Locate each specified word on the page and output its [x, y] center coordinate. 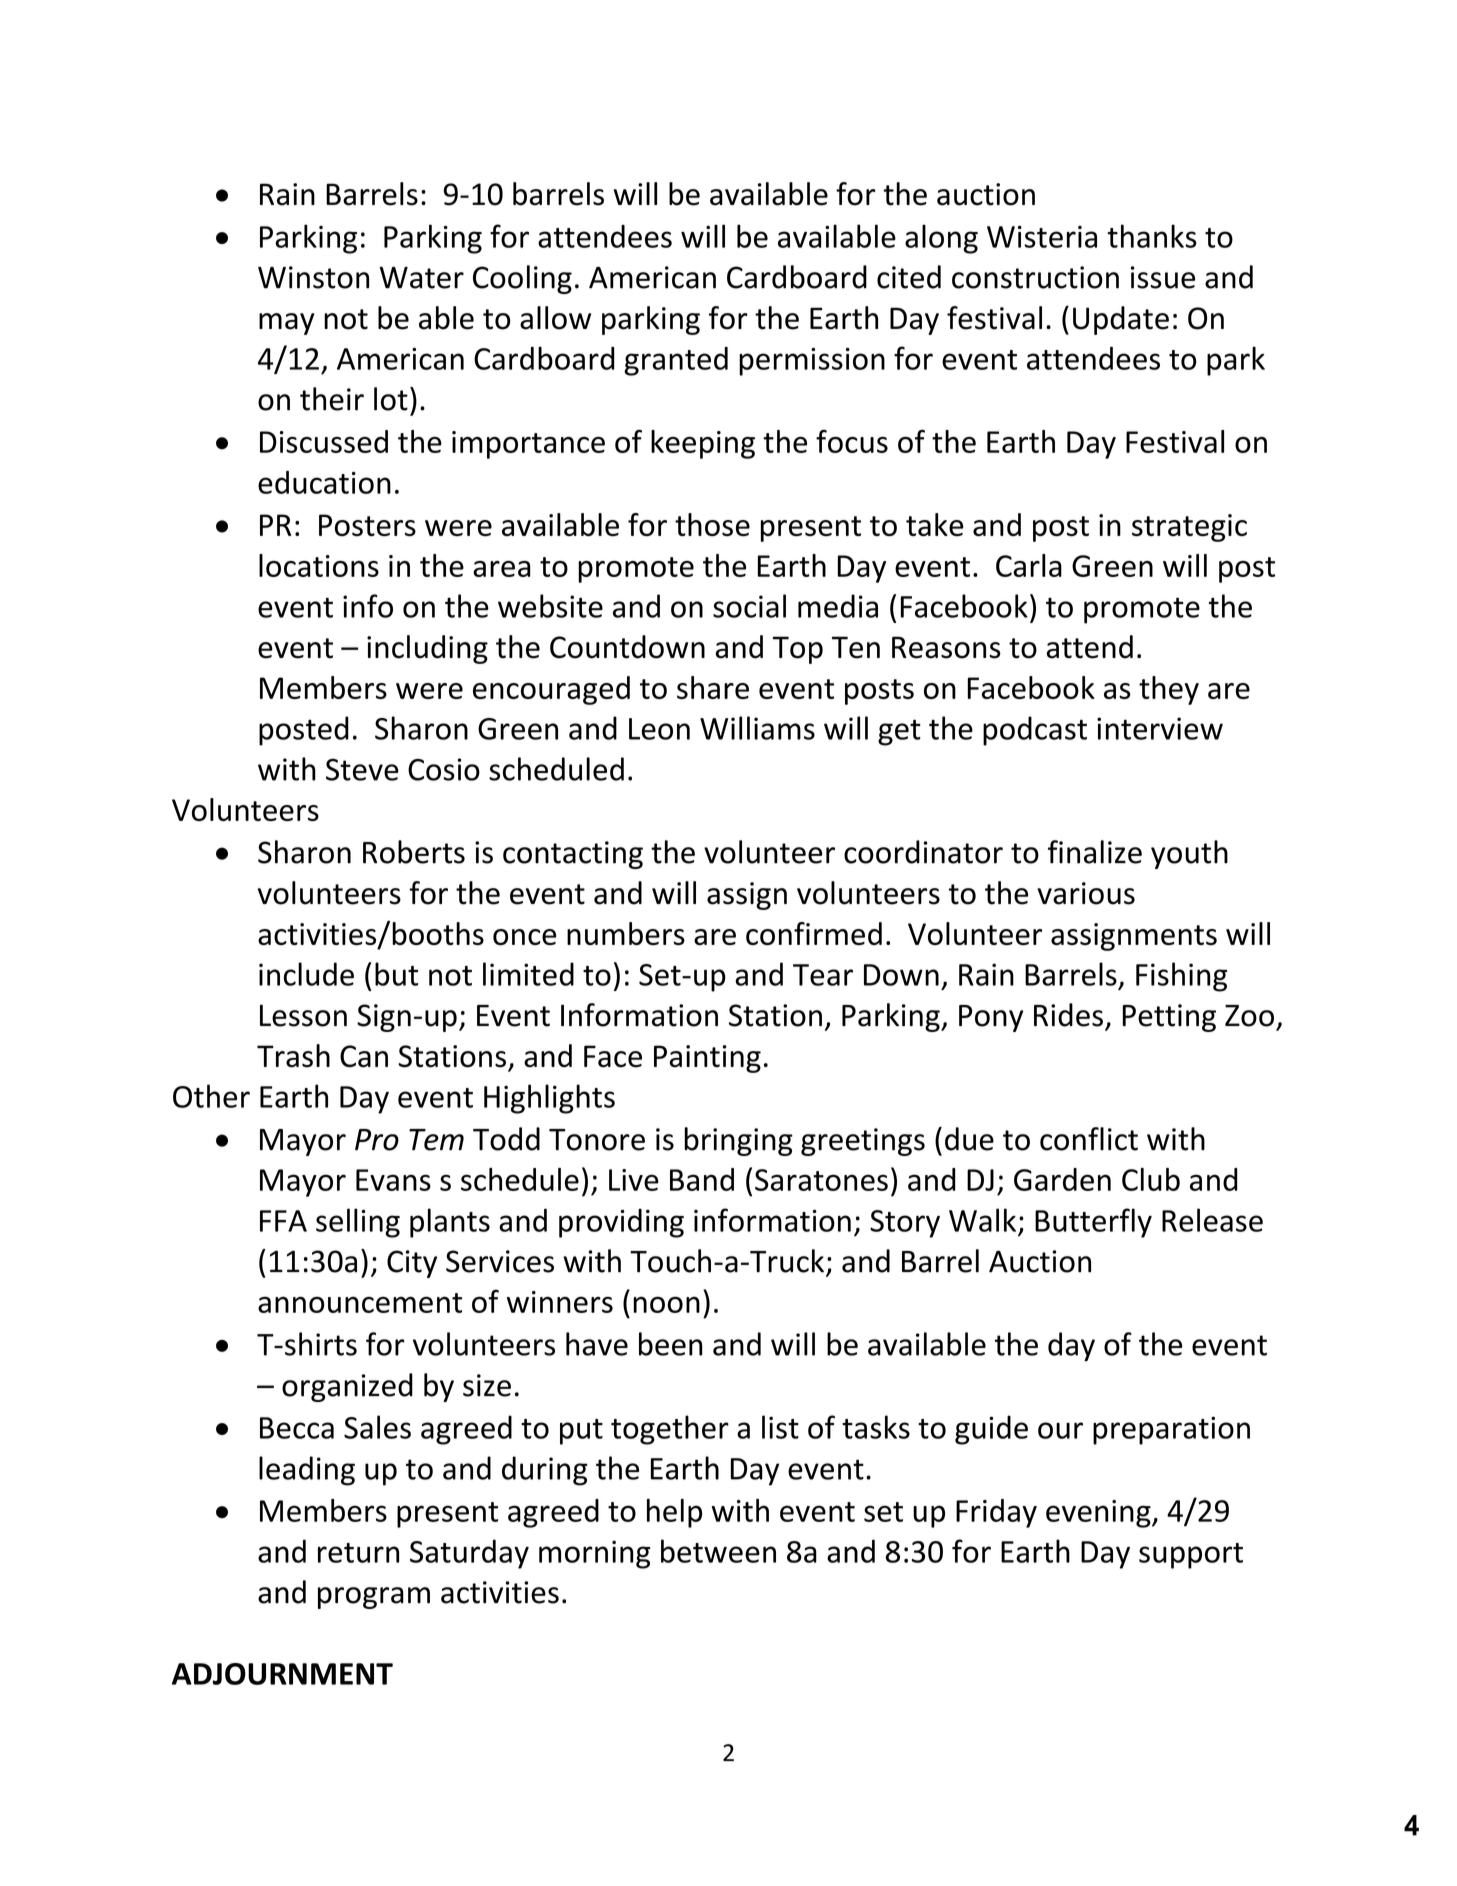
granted [676, 361]
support [1191, 1556]
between [718, 1551]
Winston [313, 277]
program [374, 1598]
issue [1163, 277]
